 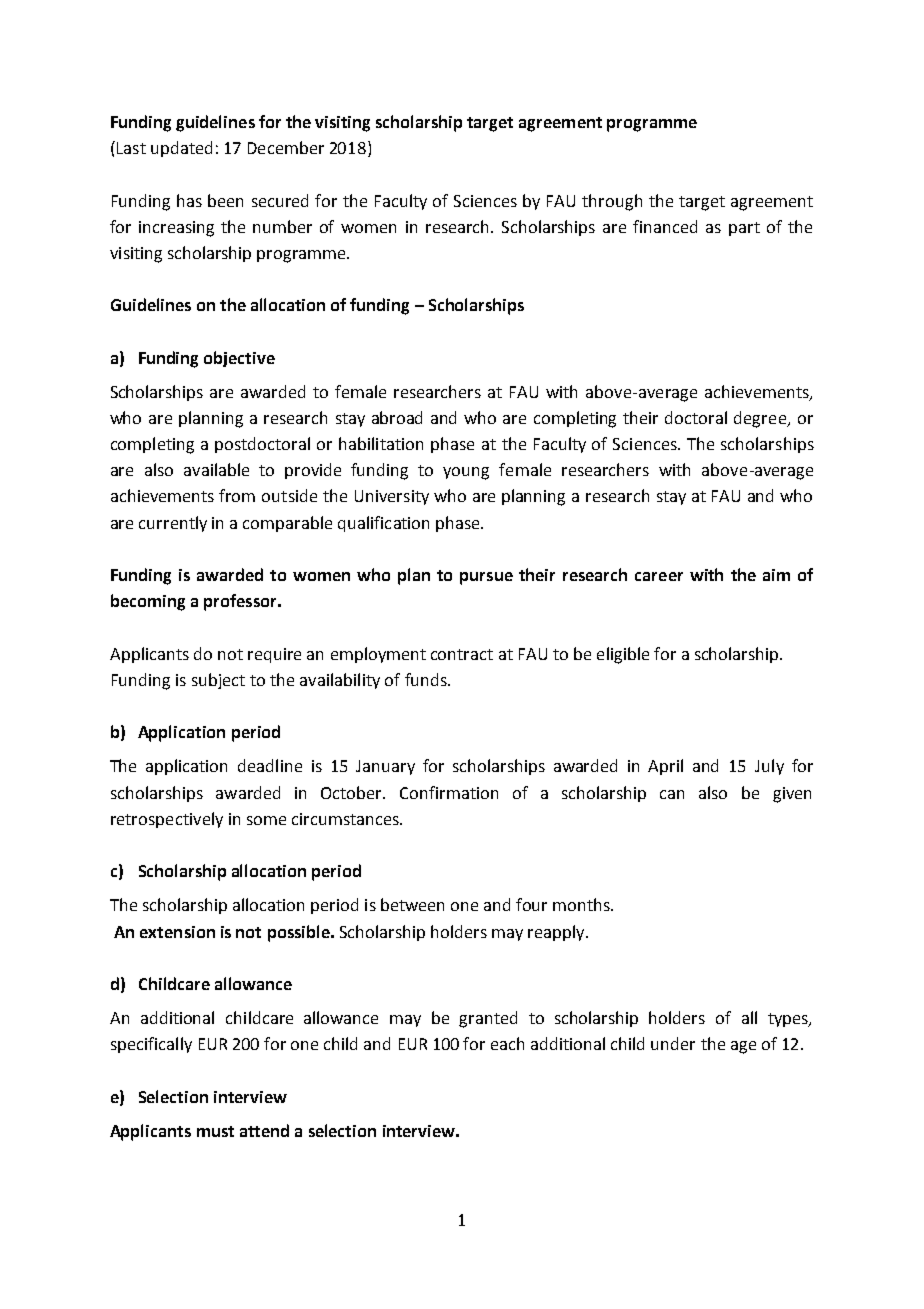 What do you see at coordinates (412, 904) in the screenshot?
I see `between` at bounding box center [412, 904].
